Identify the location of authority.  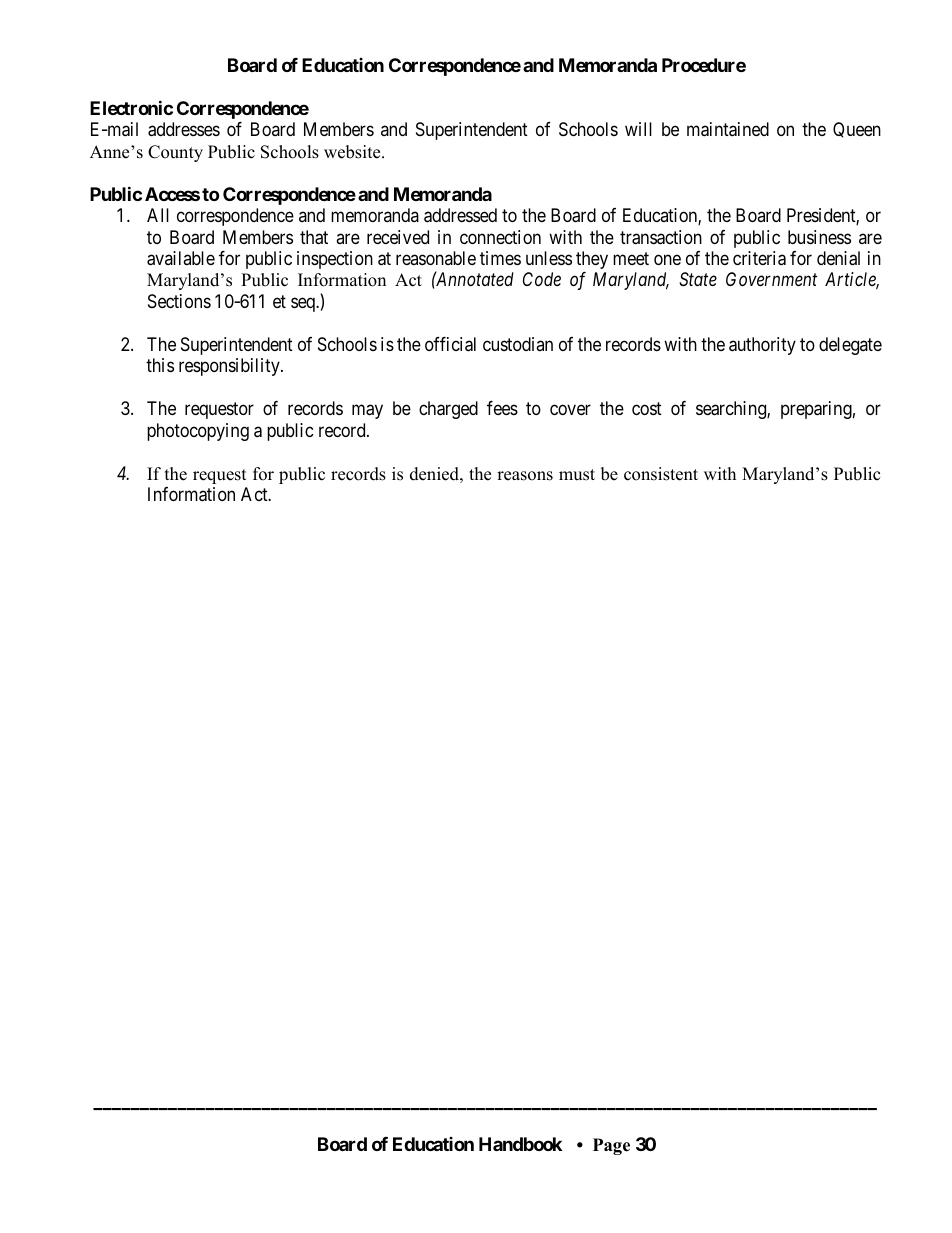
(762, 346).
